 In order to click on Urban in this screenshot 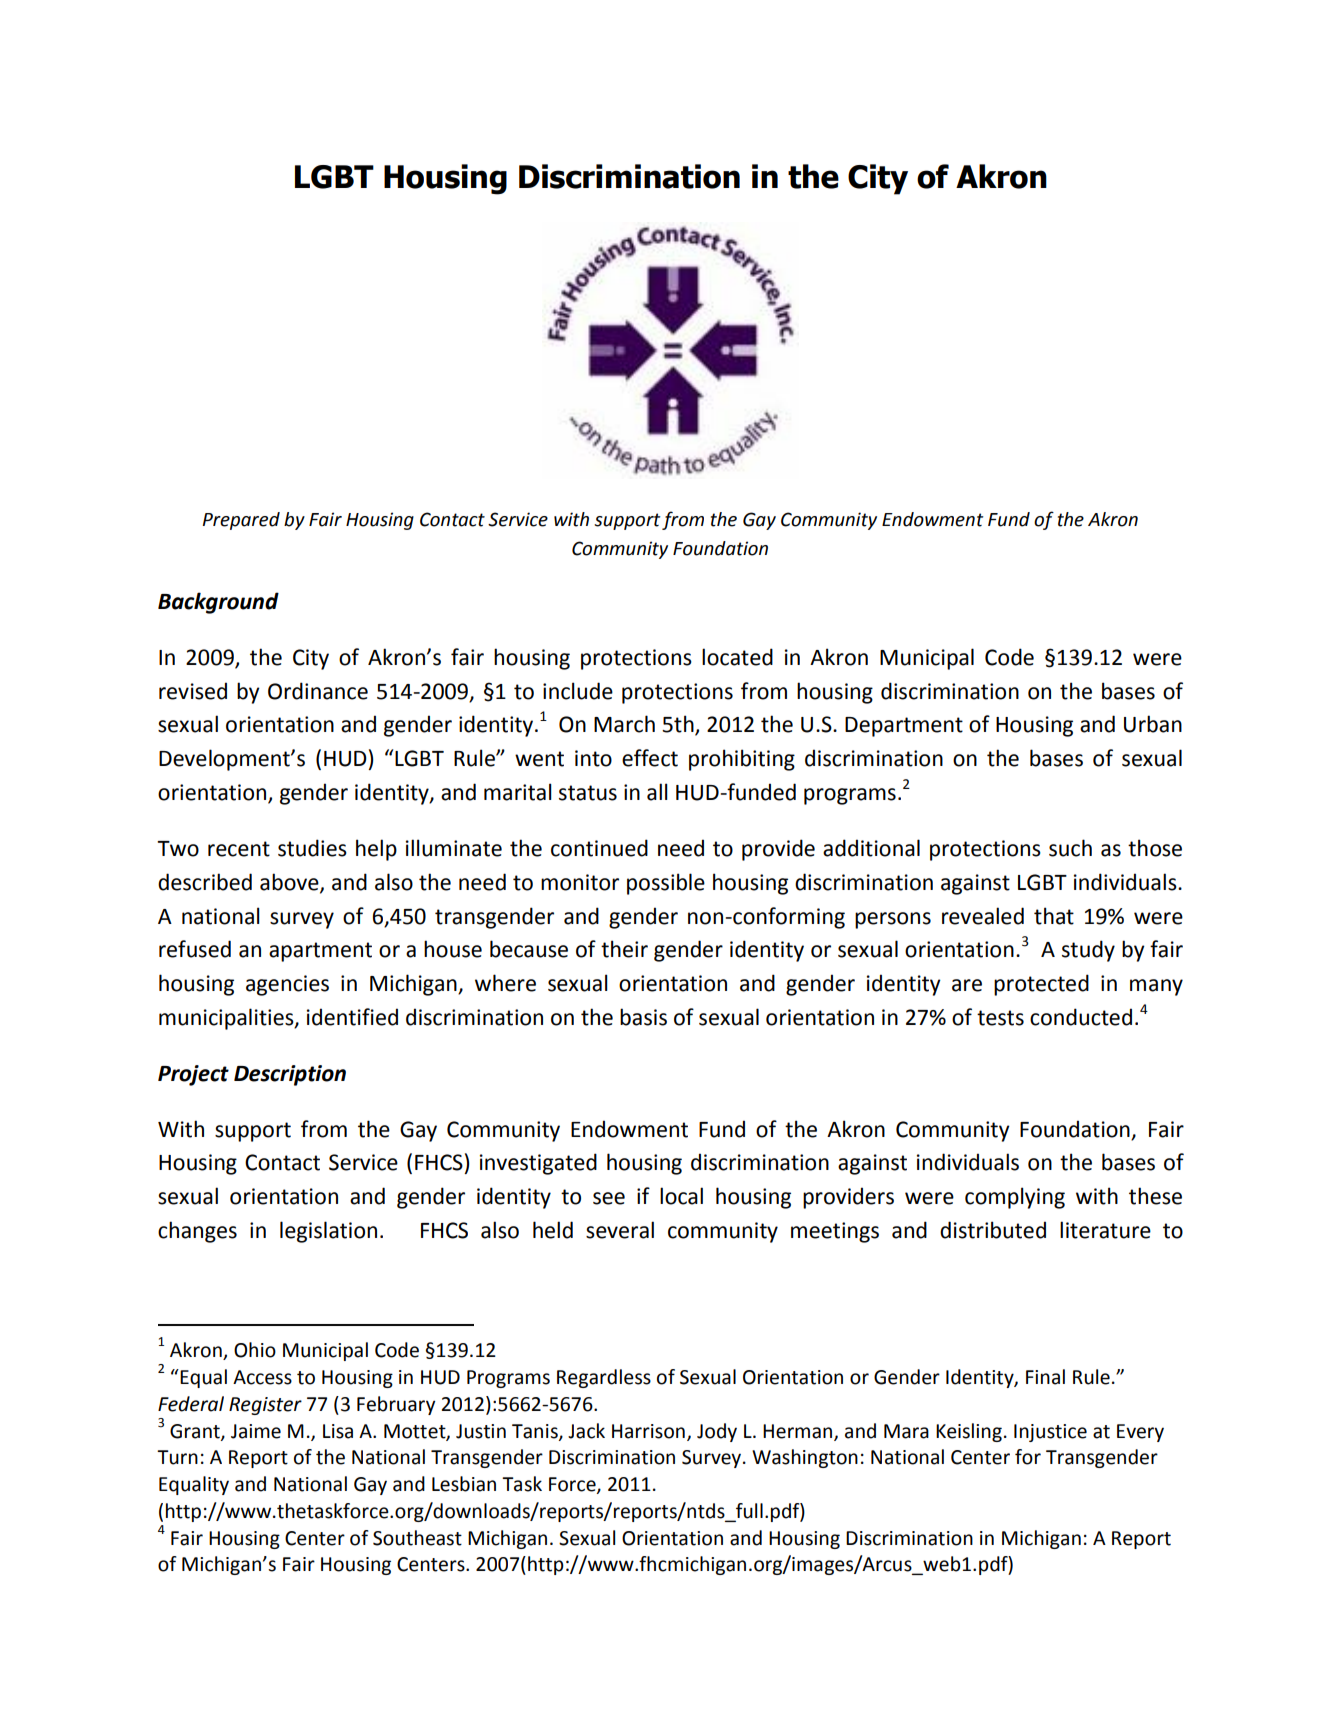, I will do `click(1153, 724)`.
